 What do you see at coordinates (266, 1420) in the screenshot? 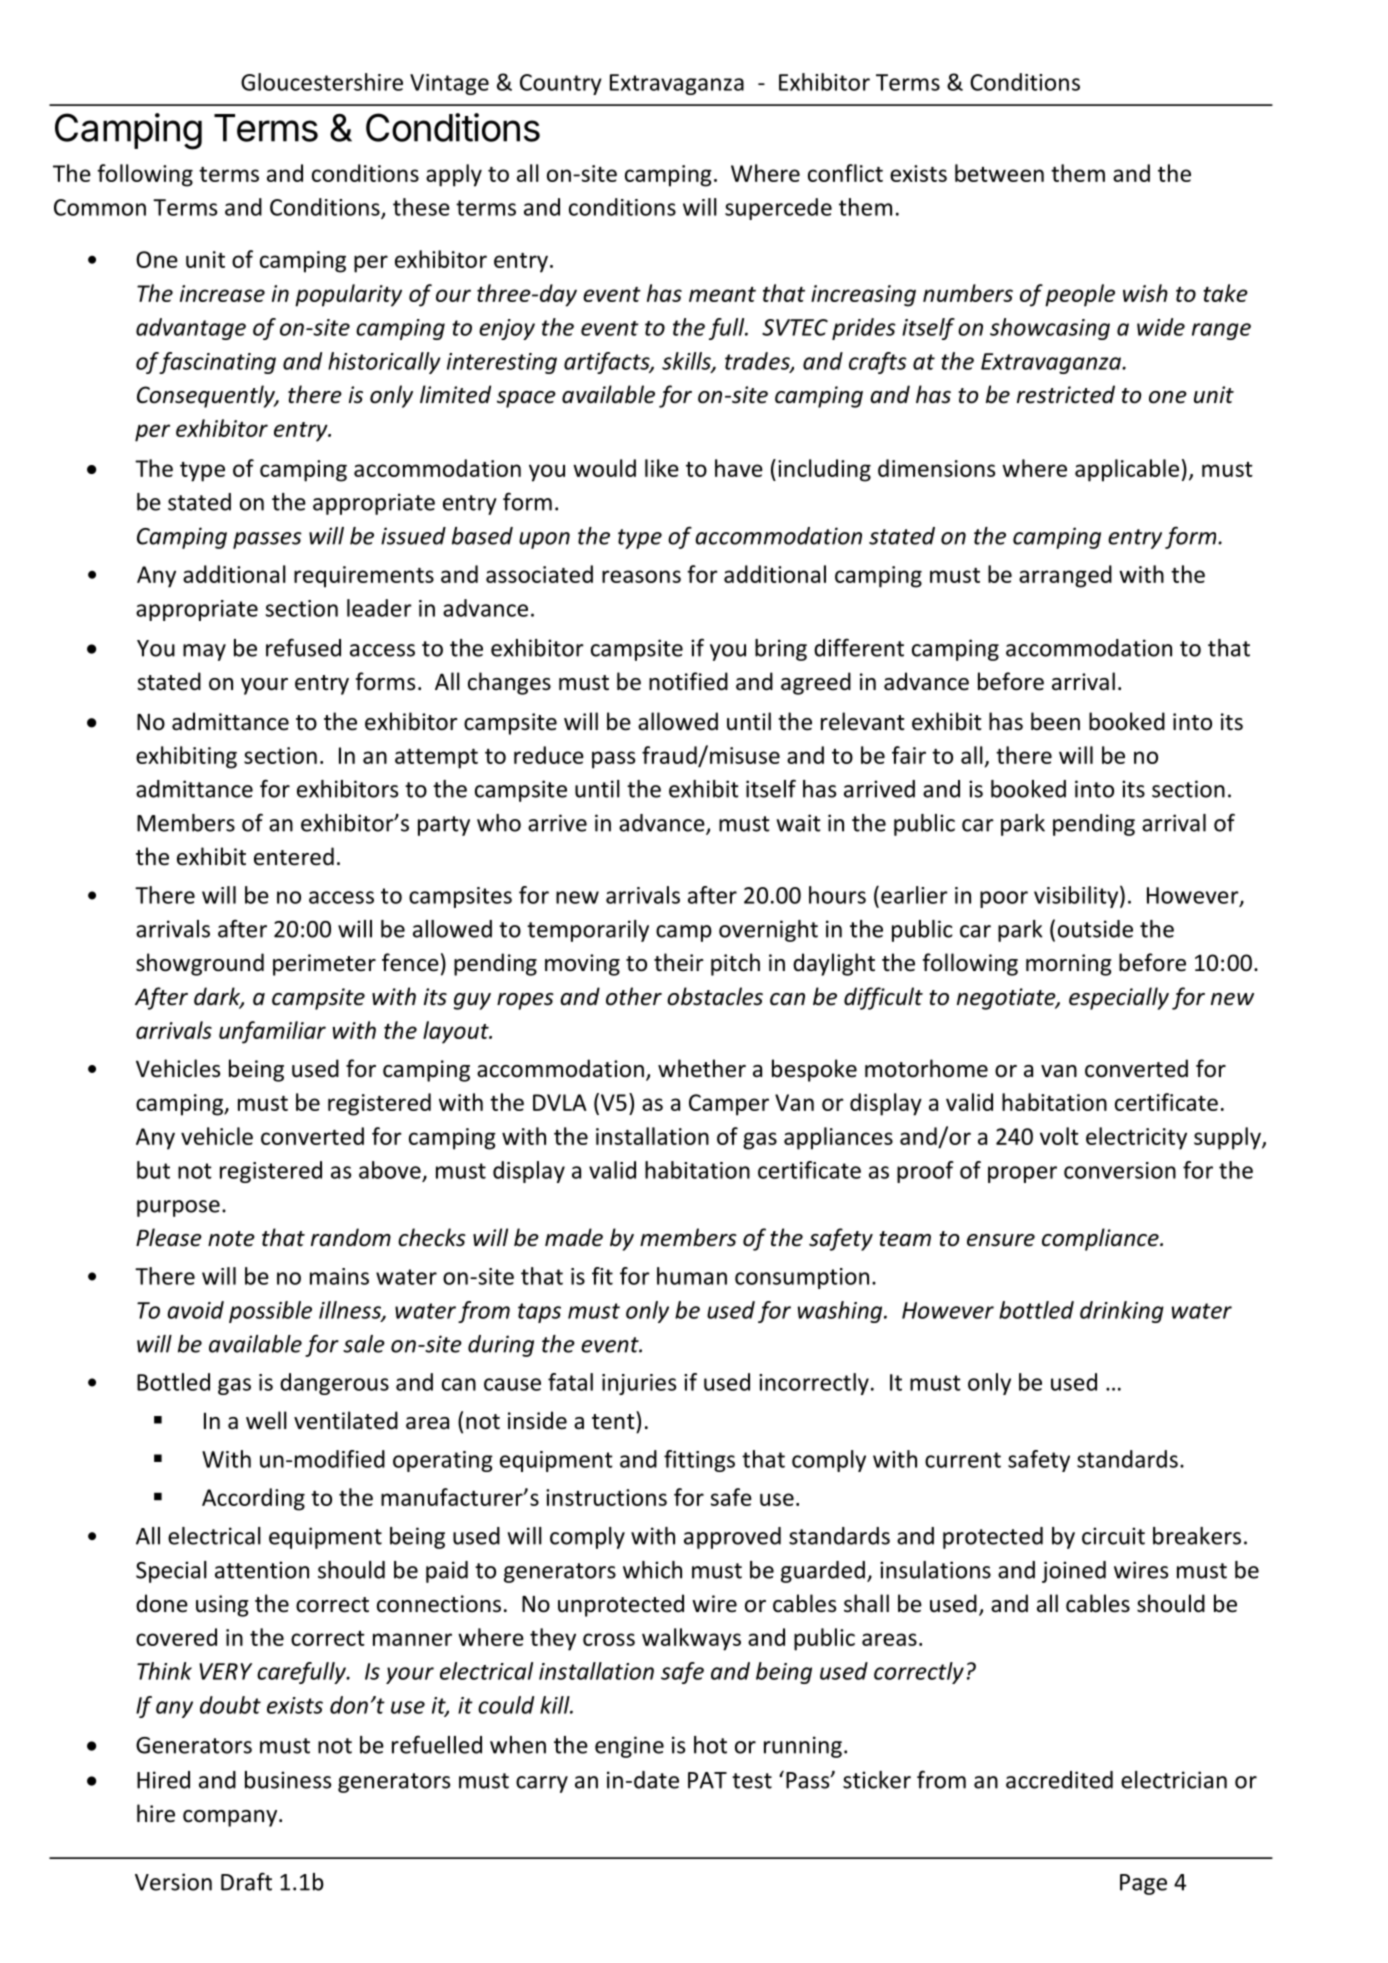
I see `well` at bounding box center [266, 1420].
